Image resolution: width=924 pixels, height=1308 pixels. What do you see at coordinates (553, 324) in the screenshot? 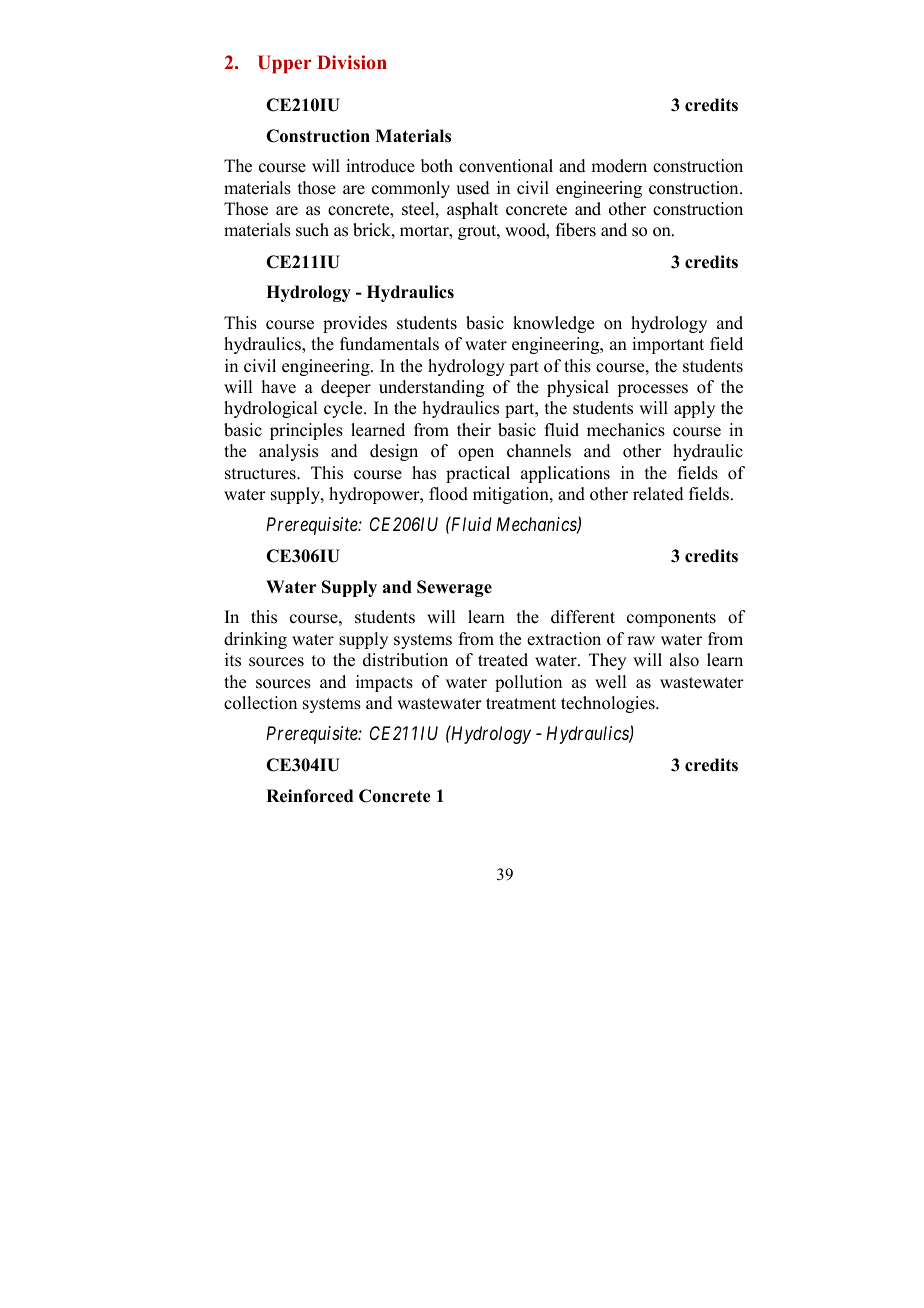
I see `knowledge` at bounding box center [553, 324].
